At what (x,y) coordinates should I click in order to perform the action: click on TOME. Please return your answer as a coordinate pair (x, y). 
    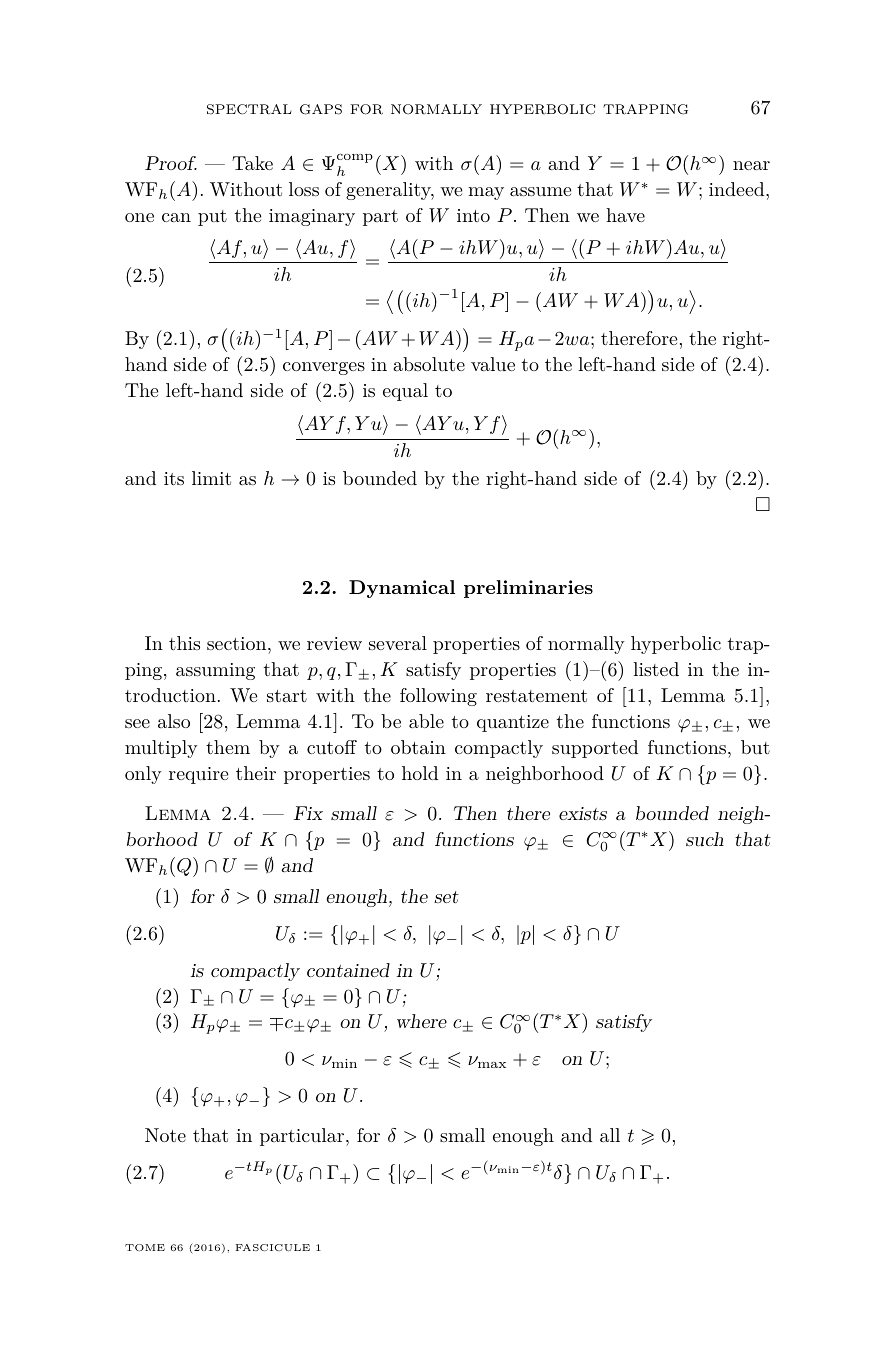
    Looking at the image, I should click on (145, 1247).
